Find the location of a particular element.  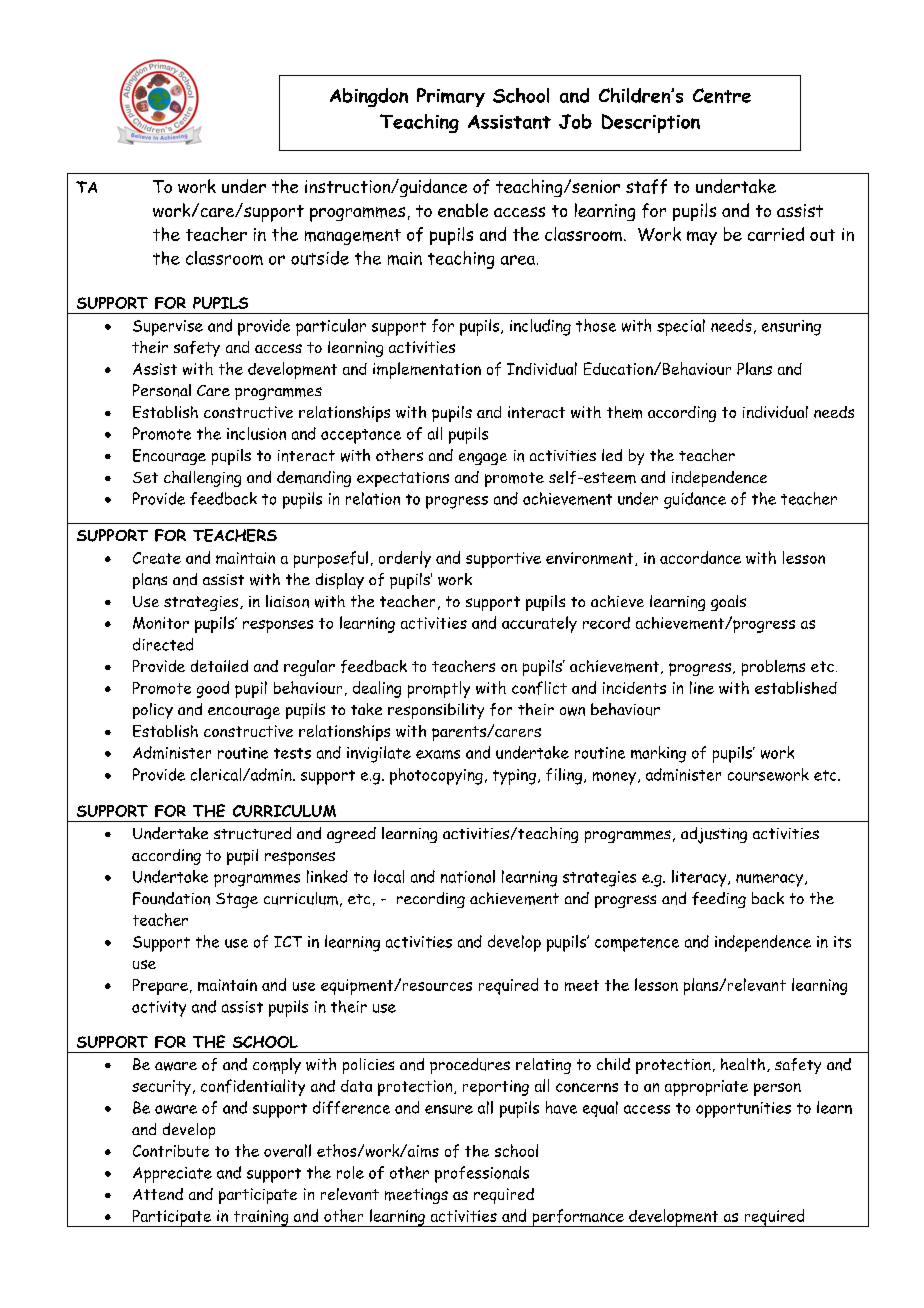

professionals is located at coordinates (482, 1174).
